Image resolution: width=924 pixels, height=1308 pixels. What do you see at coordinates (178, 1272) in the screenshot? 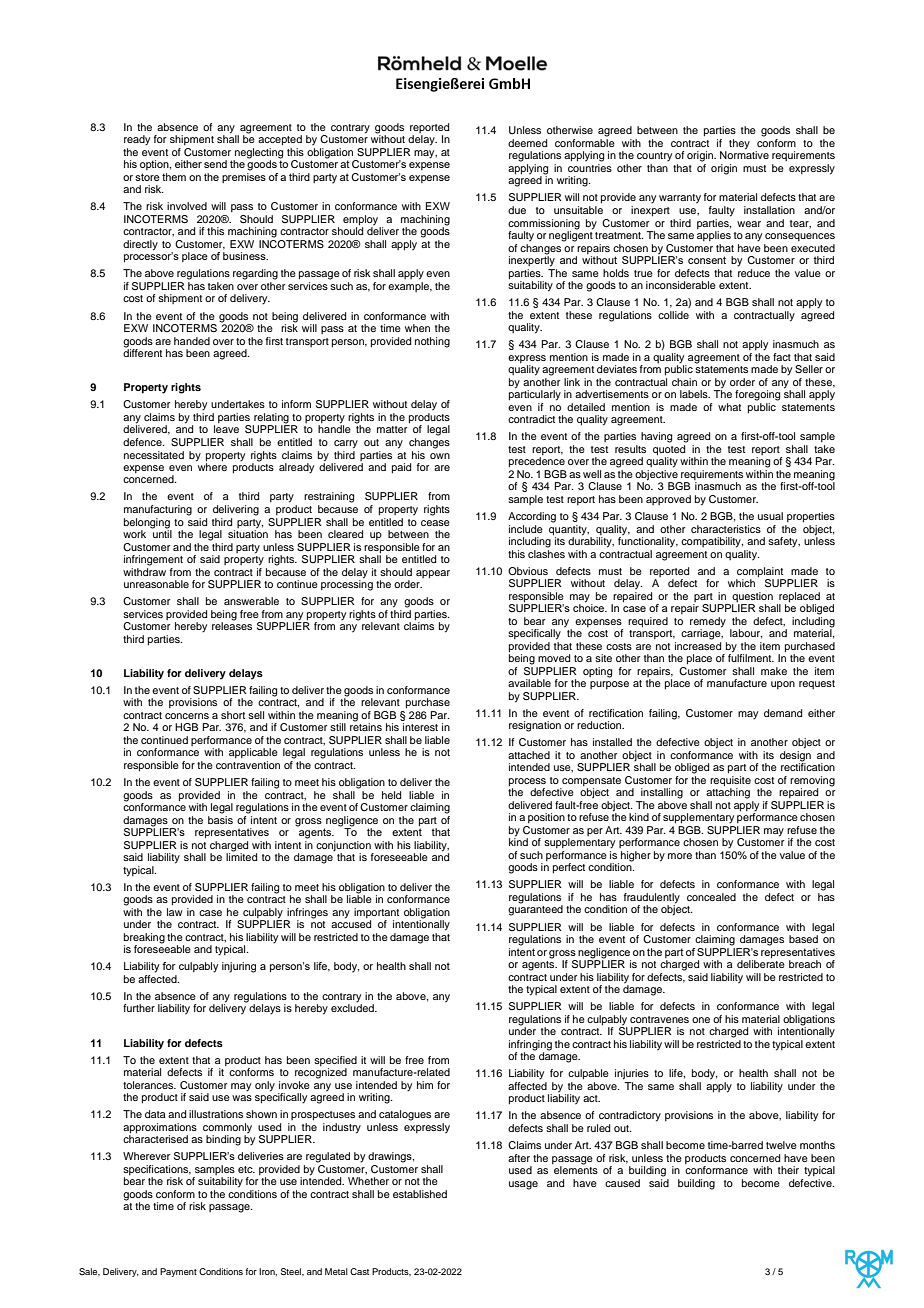
I see `Payment` at bounding box center [178, 1272].
